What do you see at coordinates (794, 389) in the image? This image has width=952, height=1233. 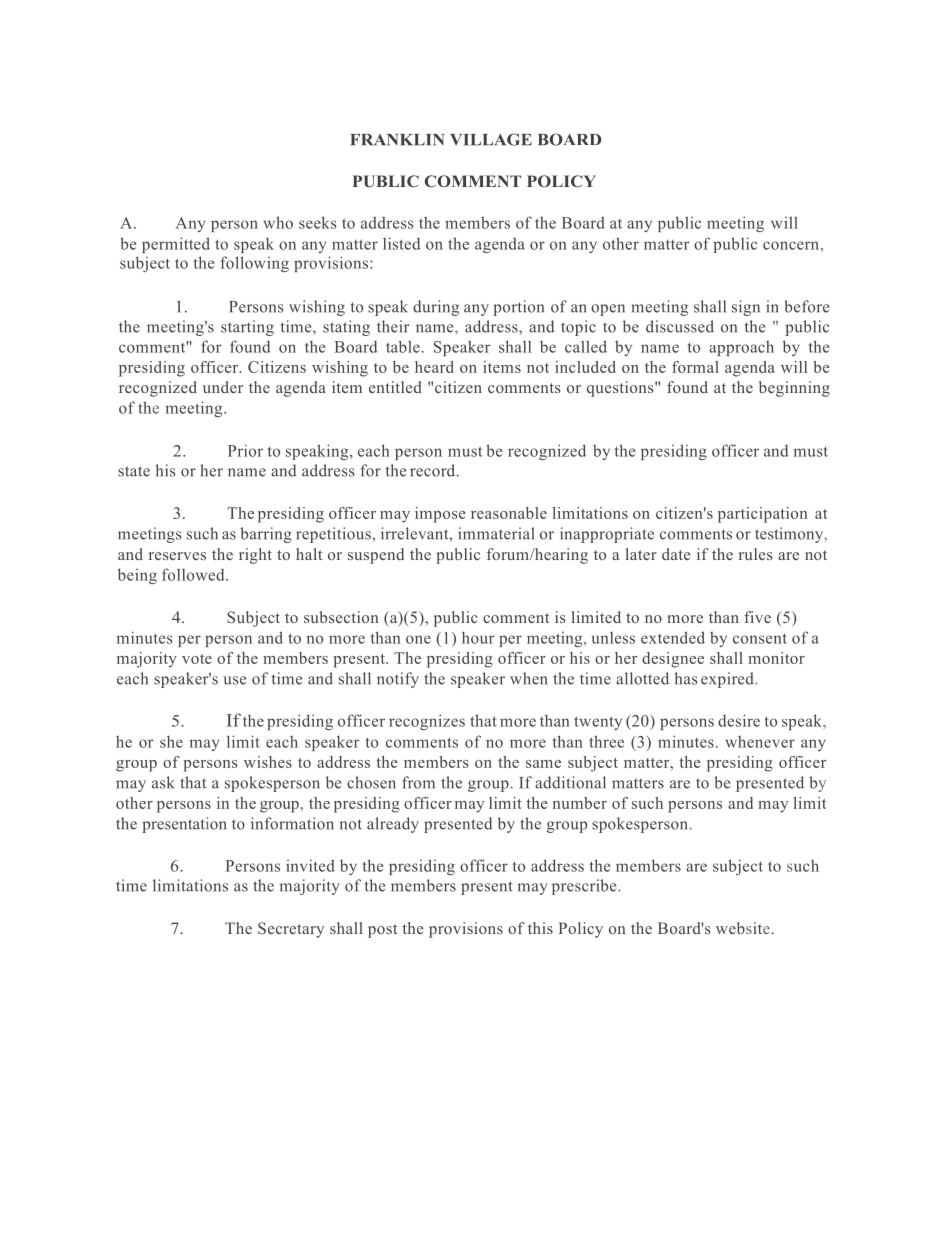 I see `beginning` at bounding box center [794, 389].
